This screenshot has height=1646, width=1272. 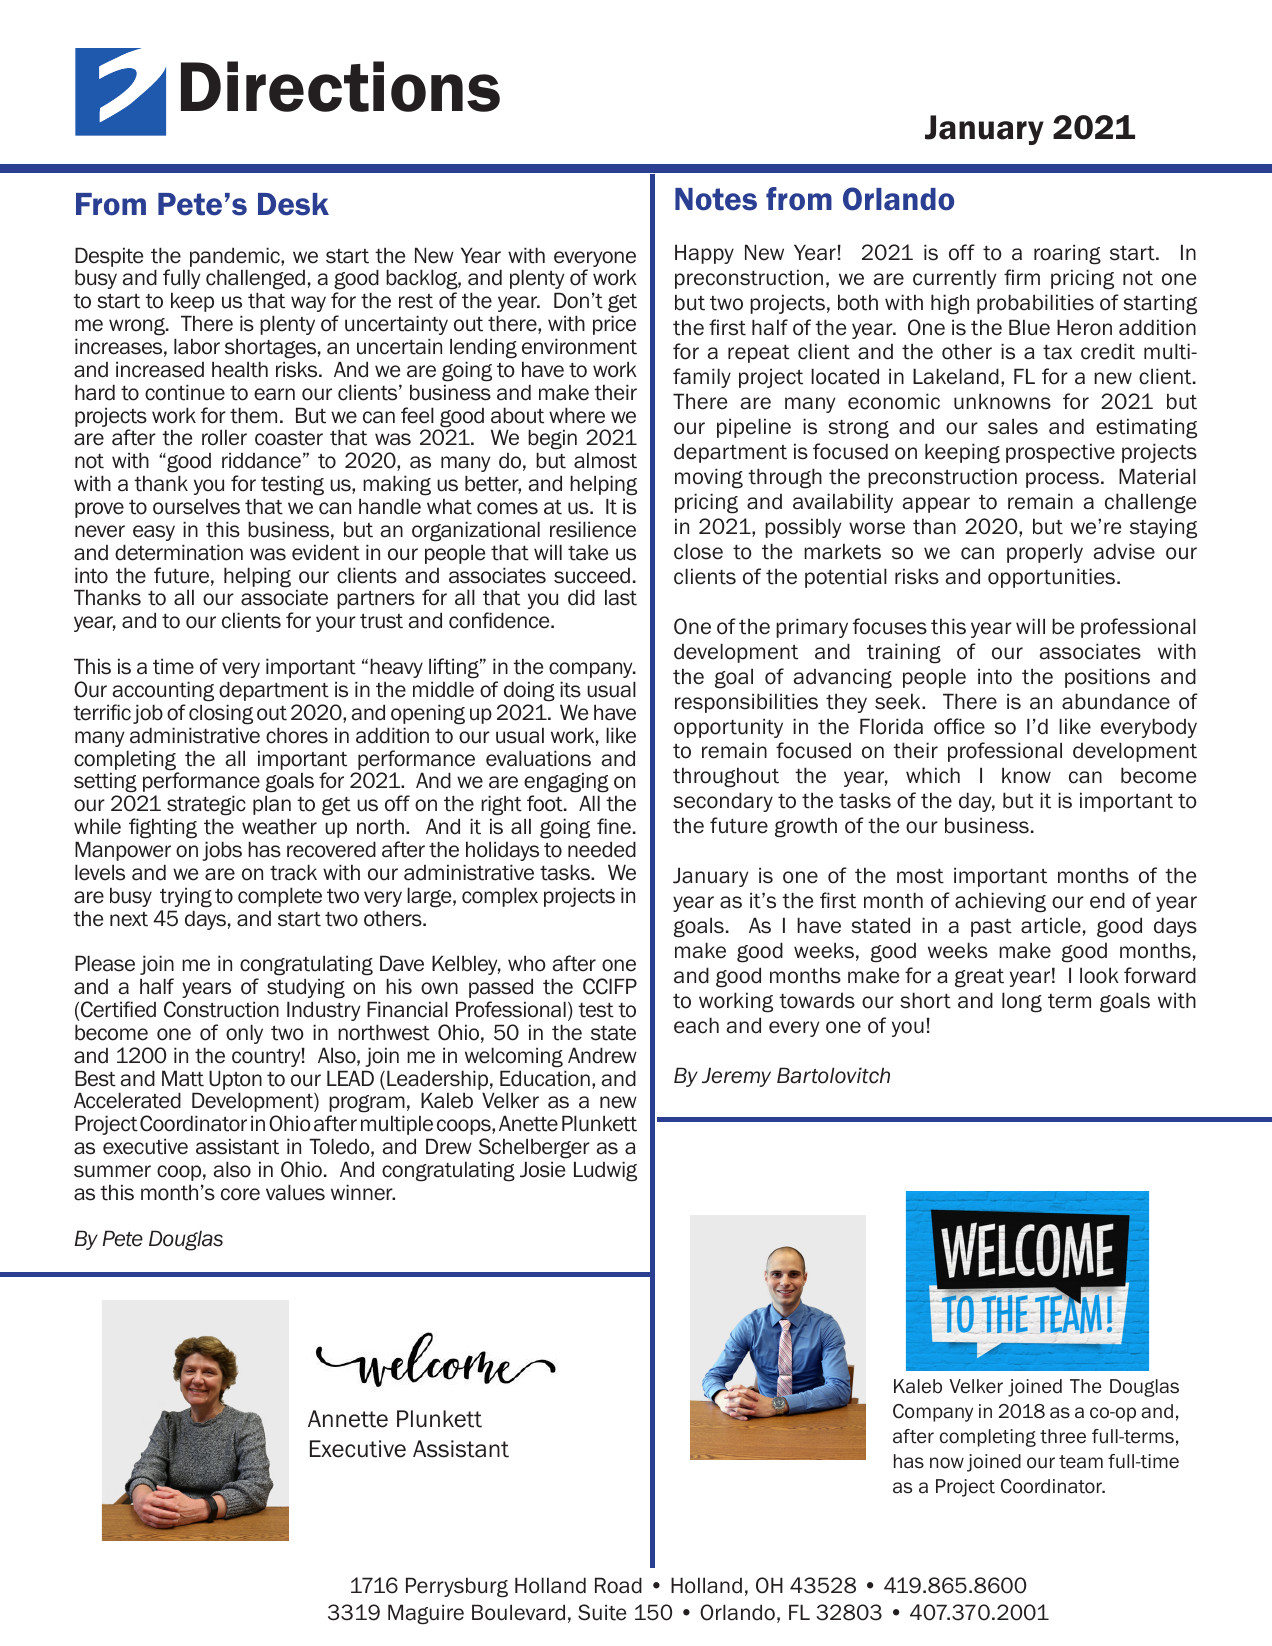 I want to click on closing, so click(x=221, y=714).
